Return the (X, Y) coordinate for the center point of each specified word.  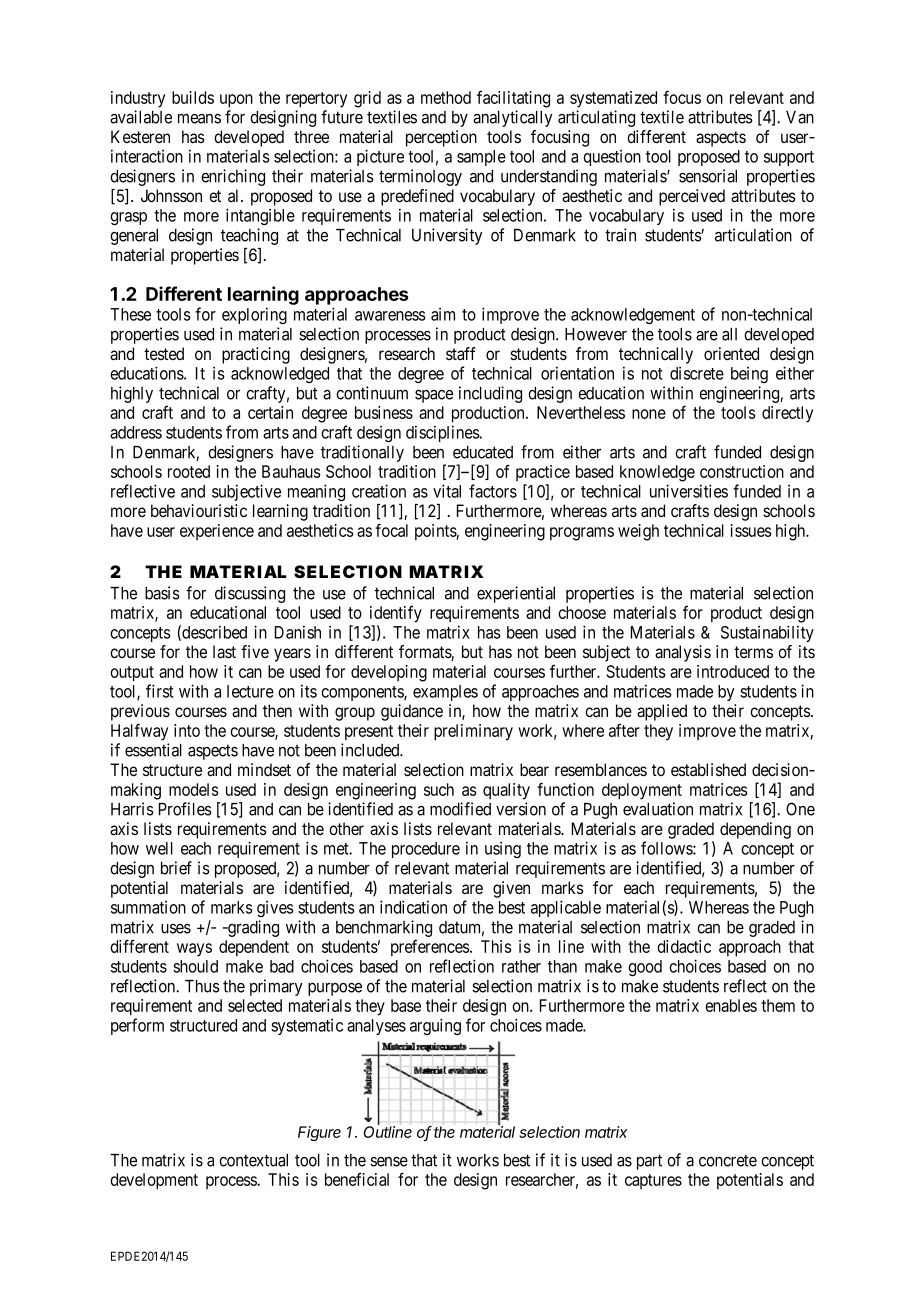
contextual (253, 1160)
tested (164, 353)
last (224, 652)
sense (389, 1162)
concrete (728, 1160)
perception (441, 138)
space (434, 396)
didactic (684, 946)
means (199, 118)
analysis (683, 653)
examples (445, 693)
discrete (697, 373)
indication (413, 907)
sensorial (708, 176)
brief (176, 868)
